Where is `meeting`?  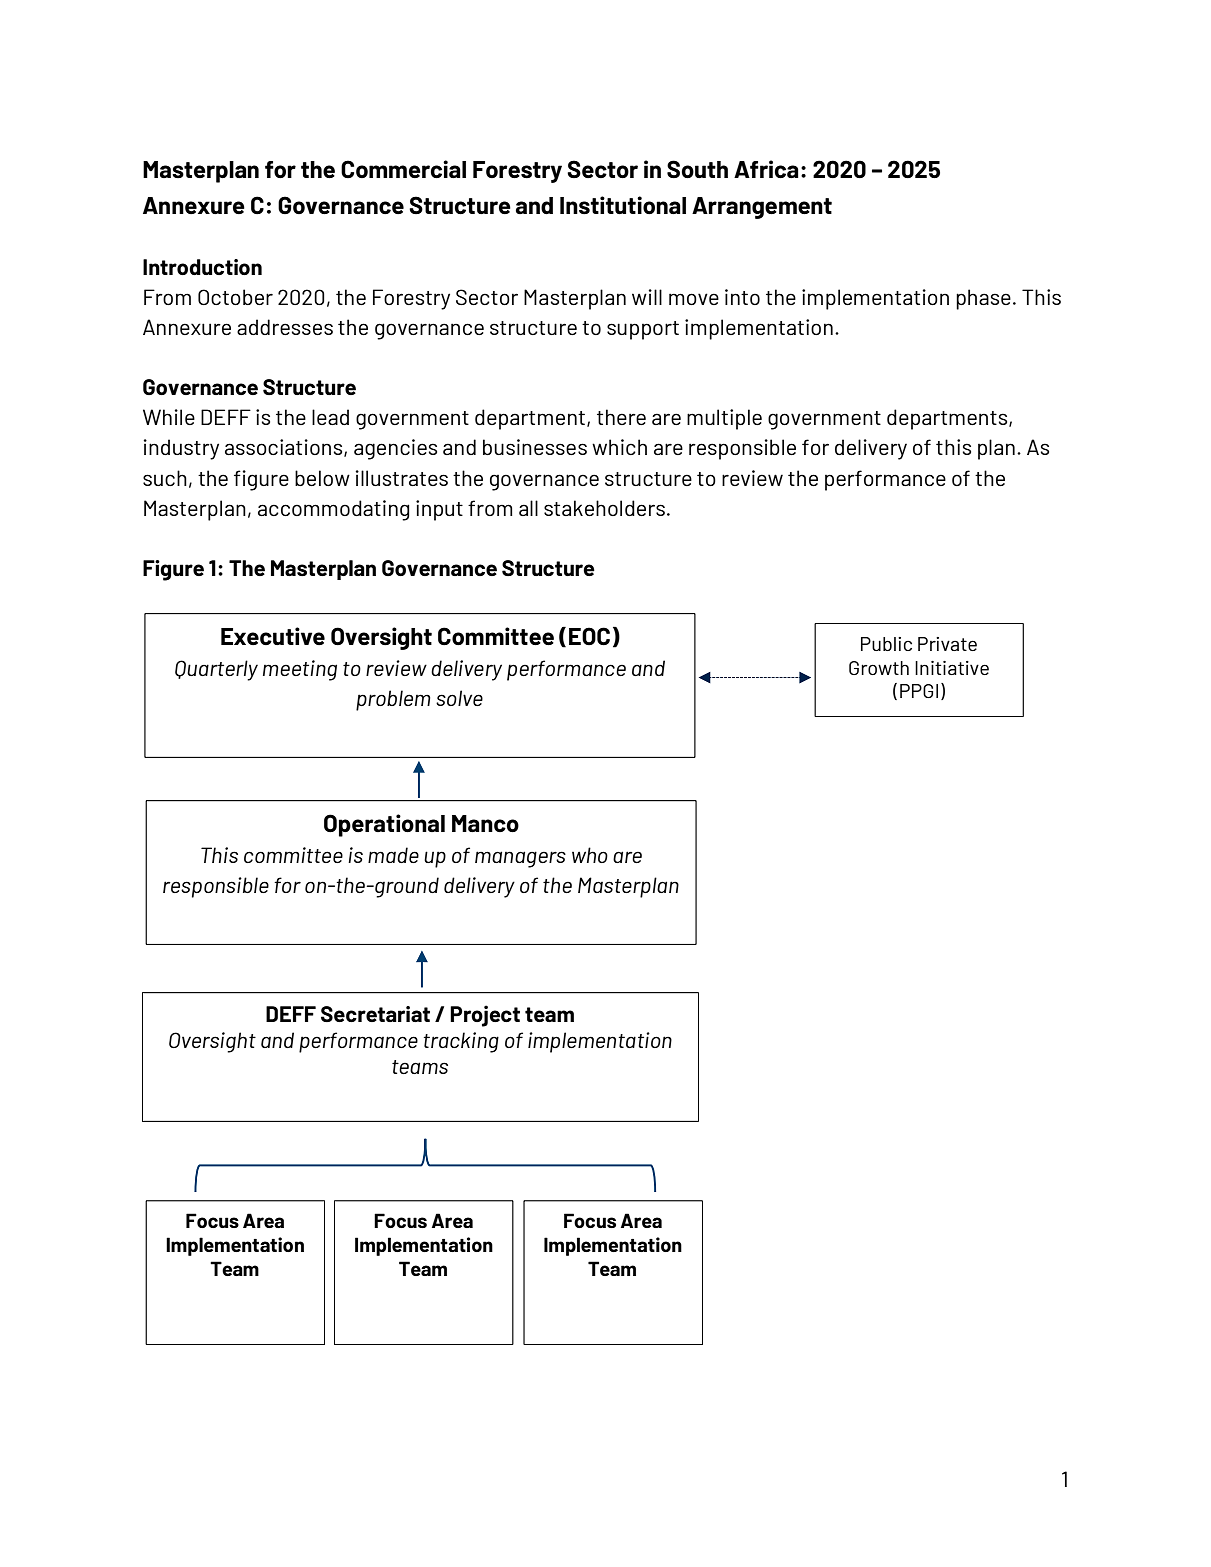
meeting is located at coordinates (300, 670).
